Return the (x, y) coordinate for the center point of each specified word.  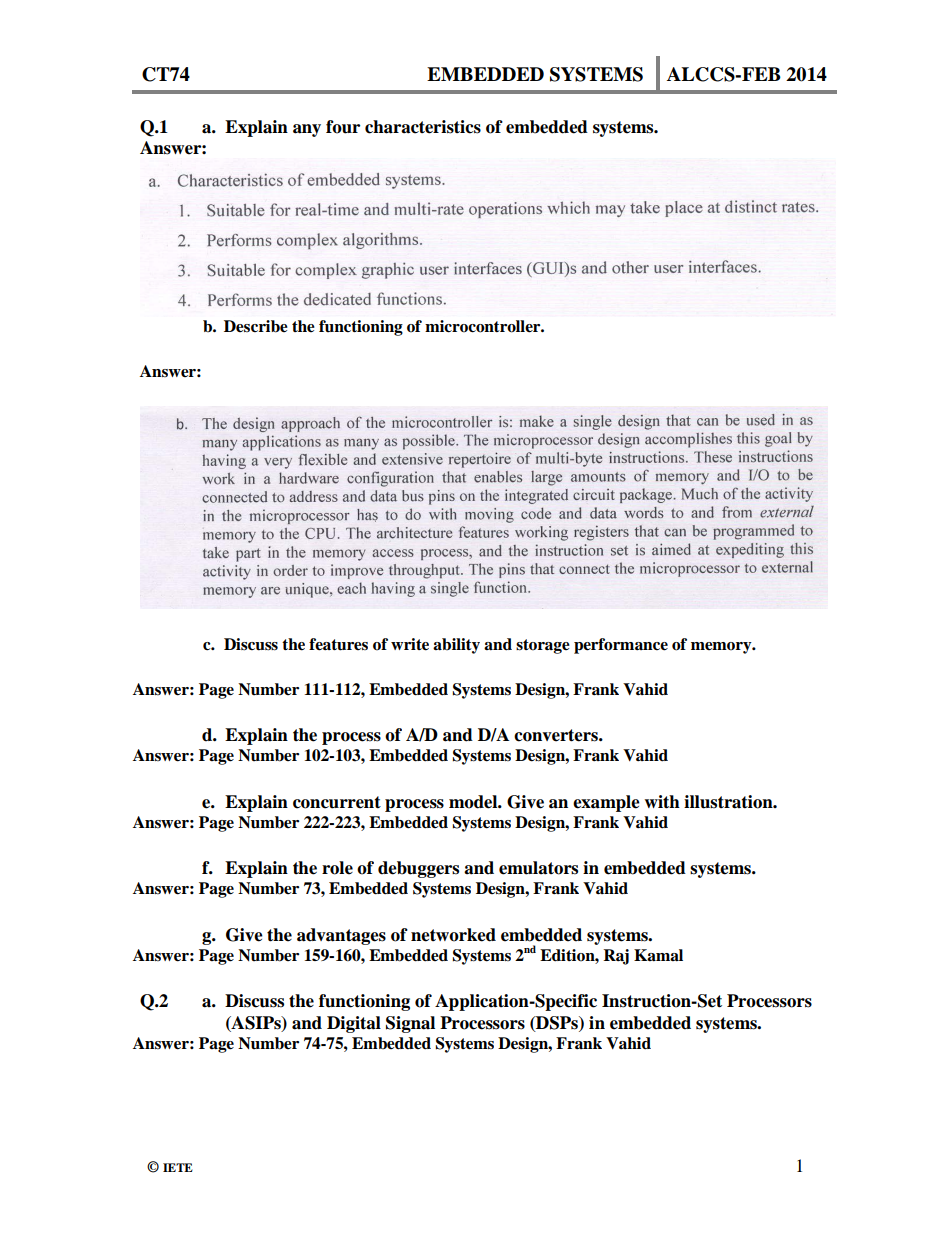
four (343, 127)
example (606, 803)
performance (621, 646)
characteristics (423, 127)
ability (456, 646)
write (410, 644)
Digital (354, 1024)
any (307, 130)
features (338, 644)
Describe (256, 326)
